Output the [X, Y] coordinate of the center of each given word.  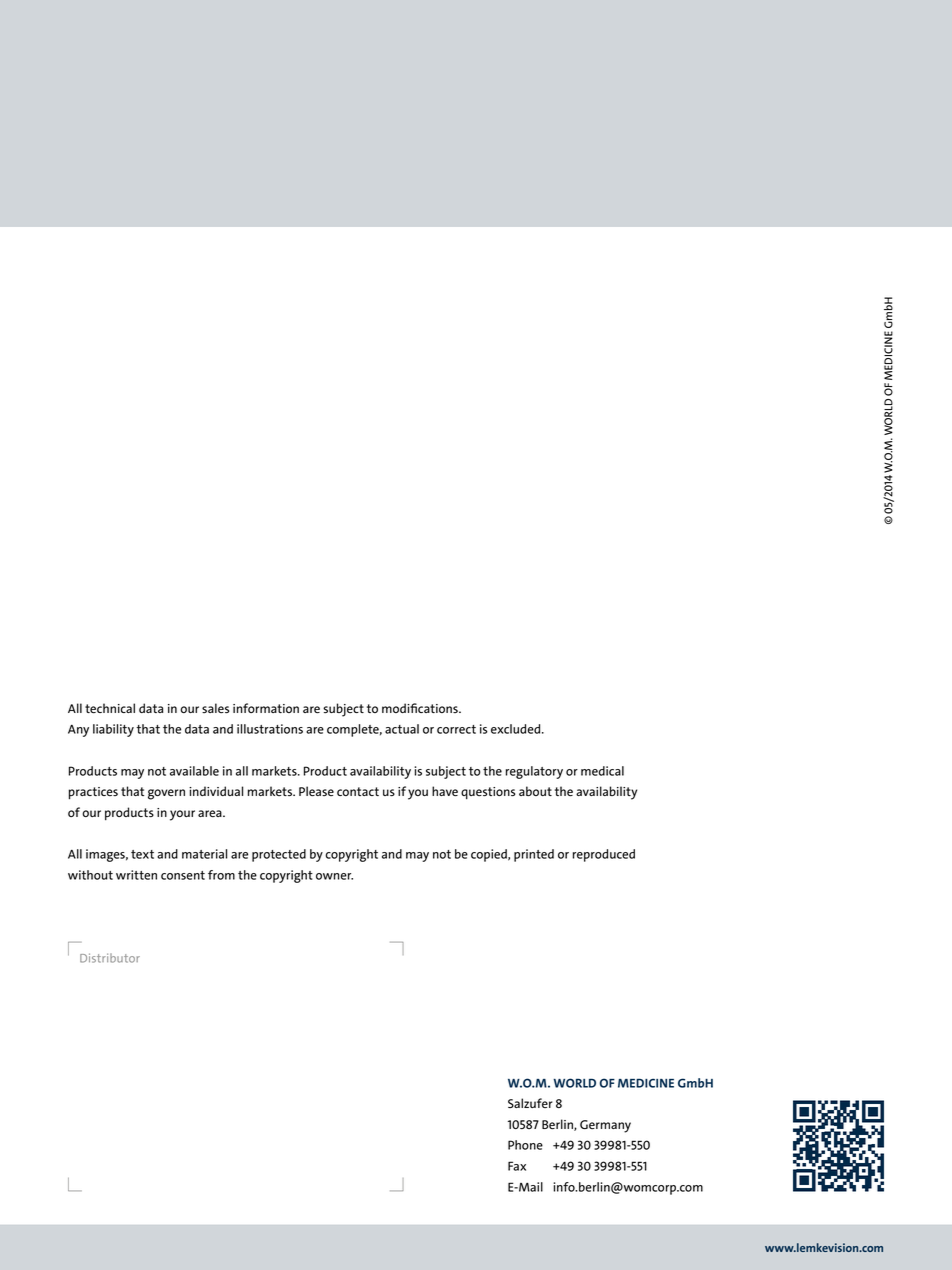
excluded [517, 729]
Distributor [110, 958]
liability [113, 730]
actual [402, 729]
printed [534, 855]
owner [334, 876]
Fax [517, 1166]
